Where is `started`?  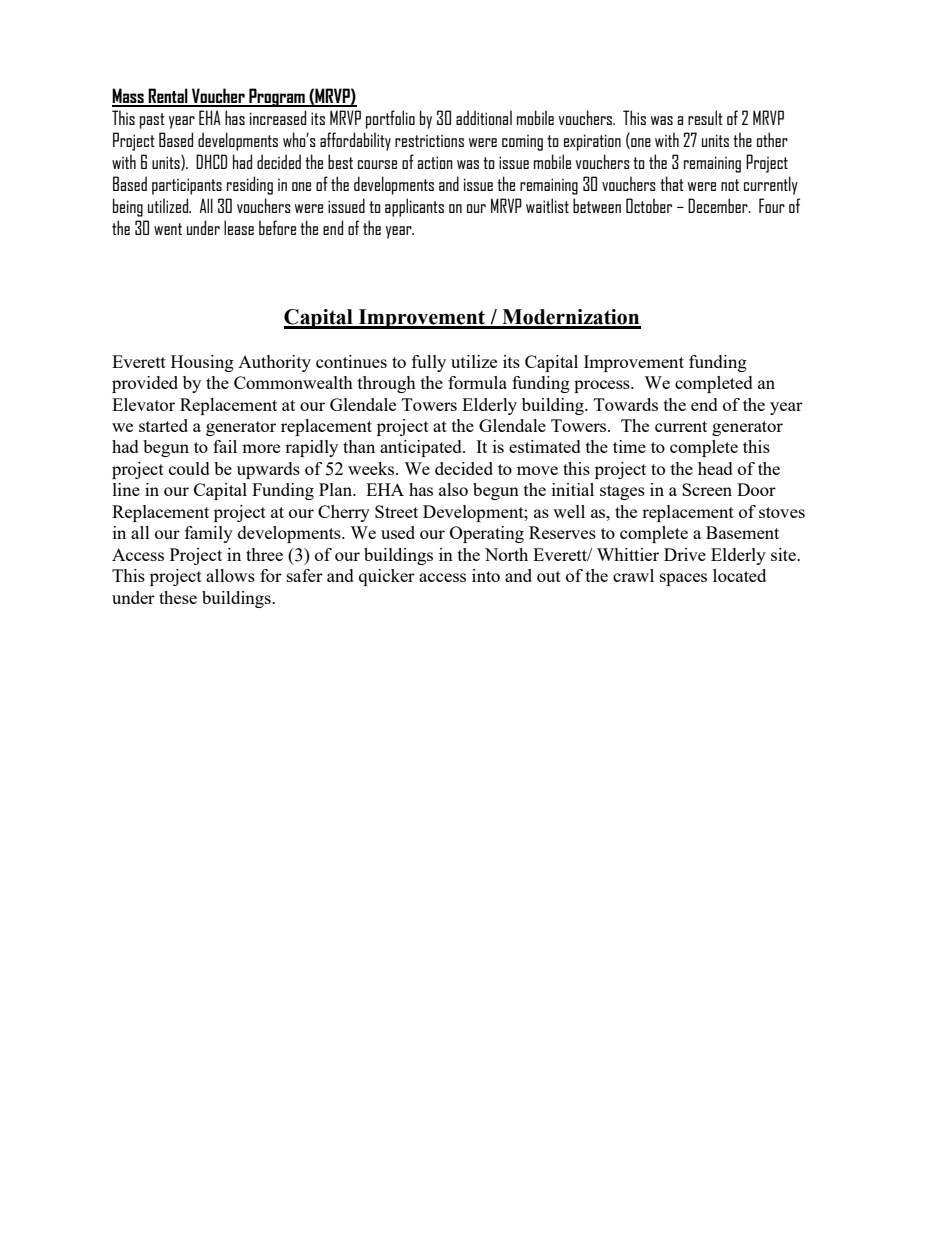 started is located at coordinates (163, 425).
